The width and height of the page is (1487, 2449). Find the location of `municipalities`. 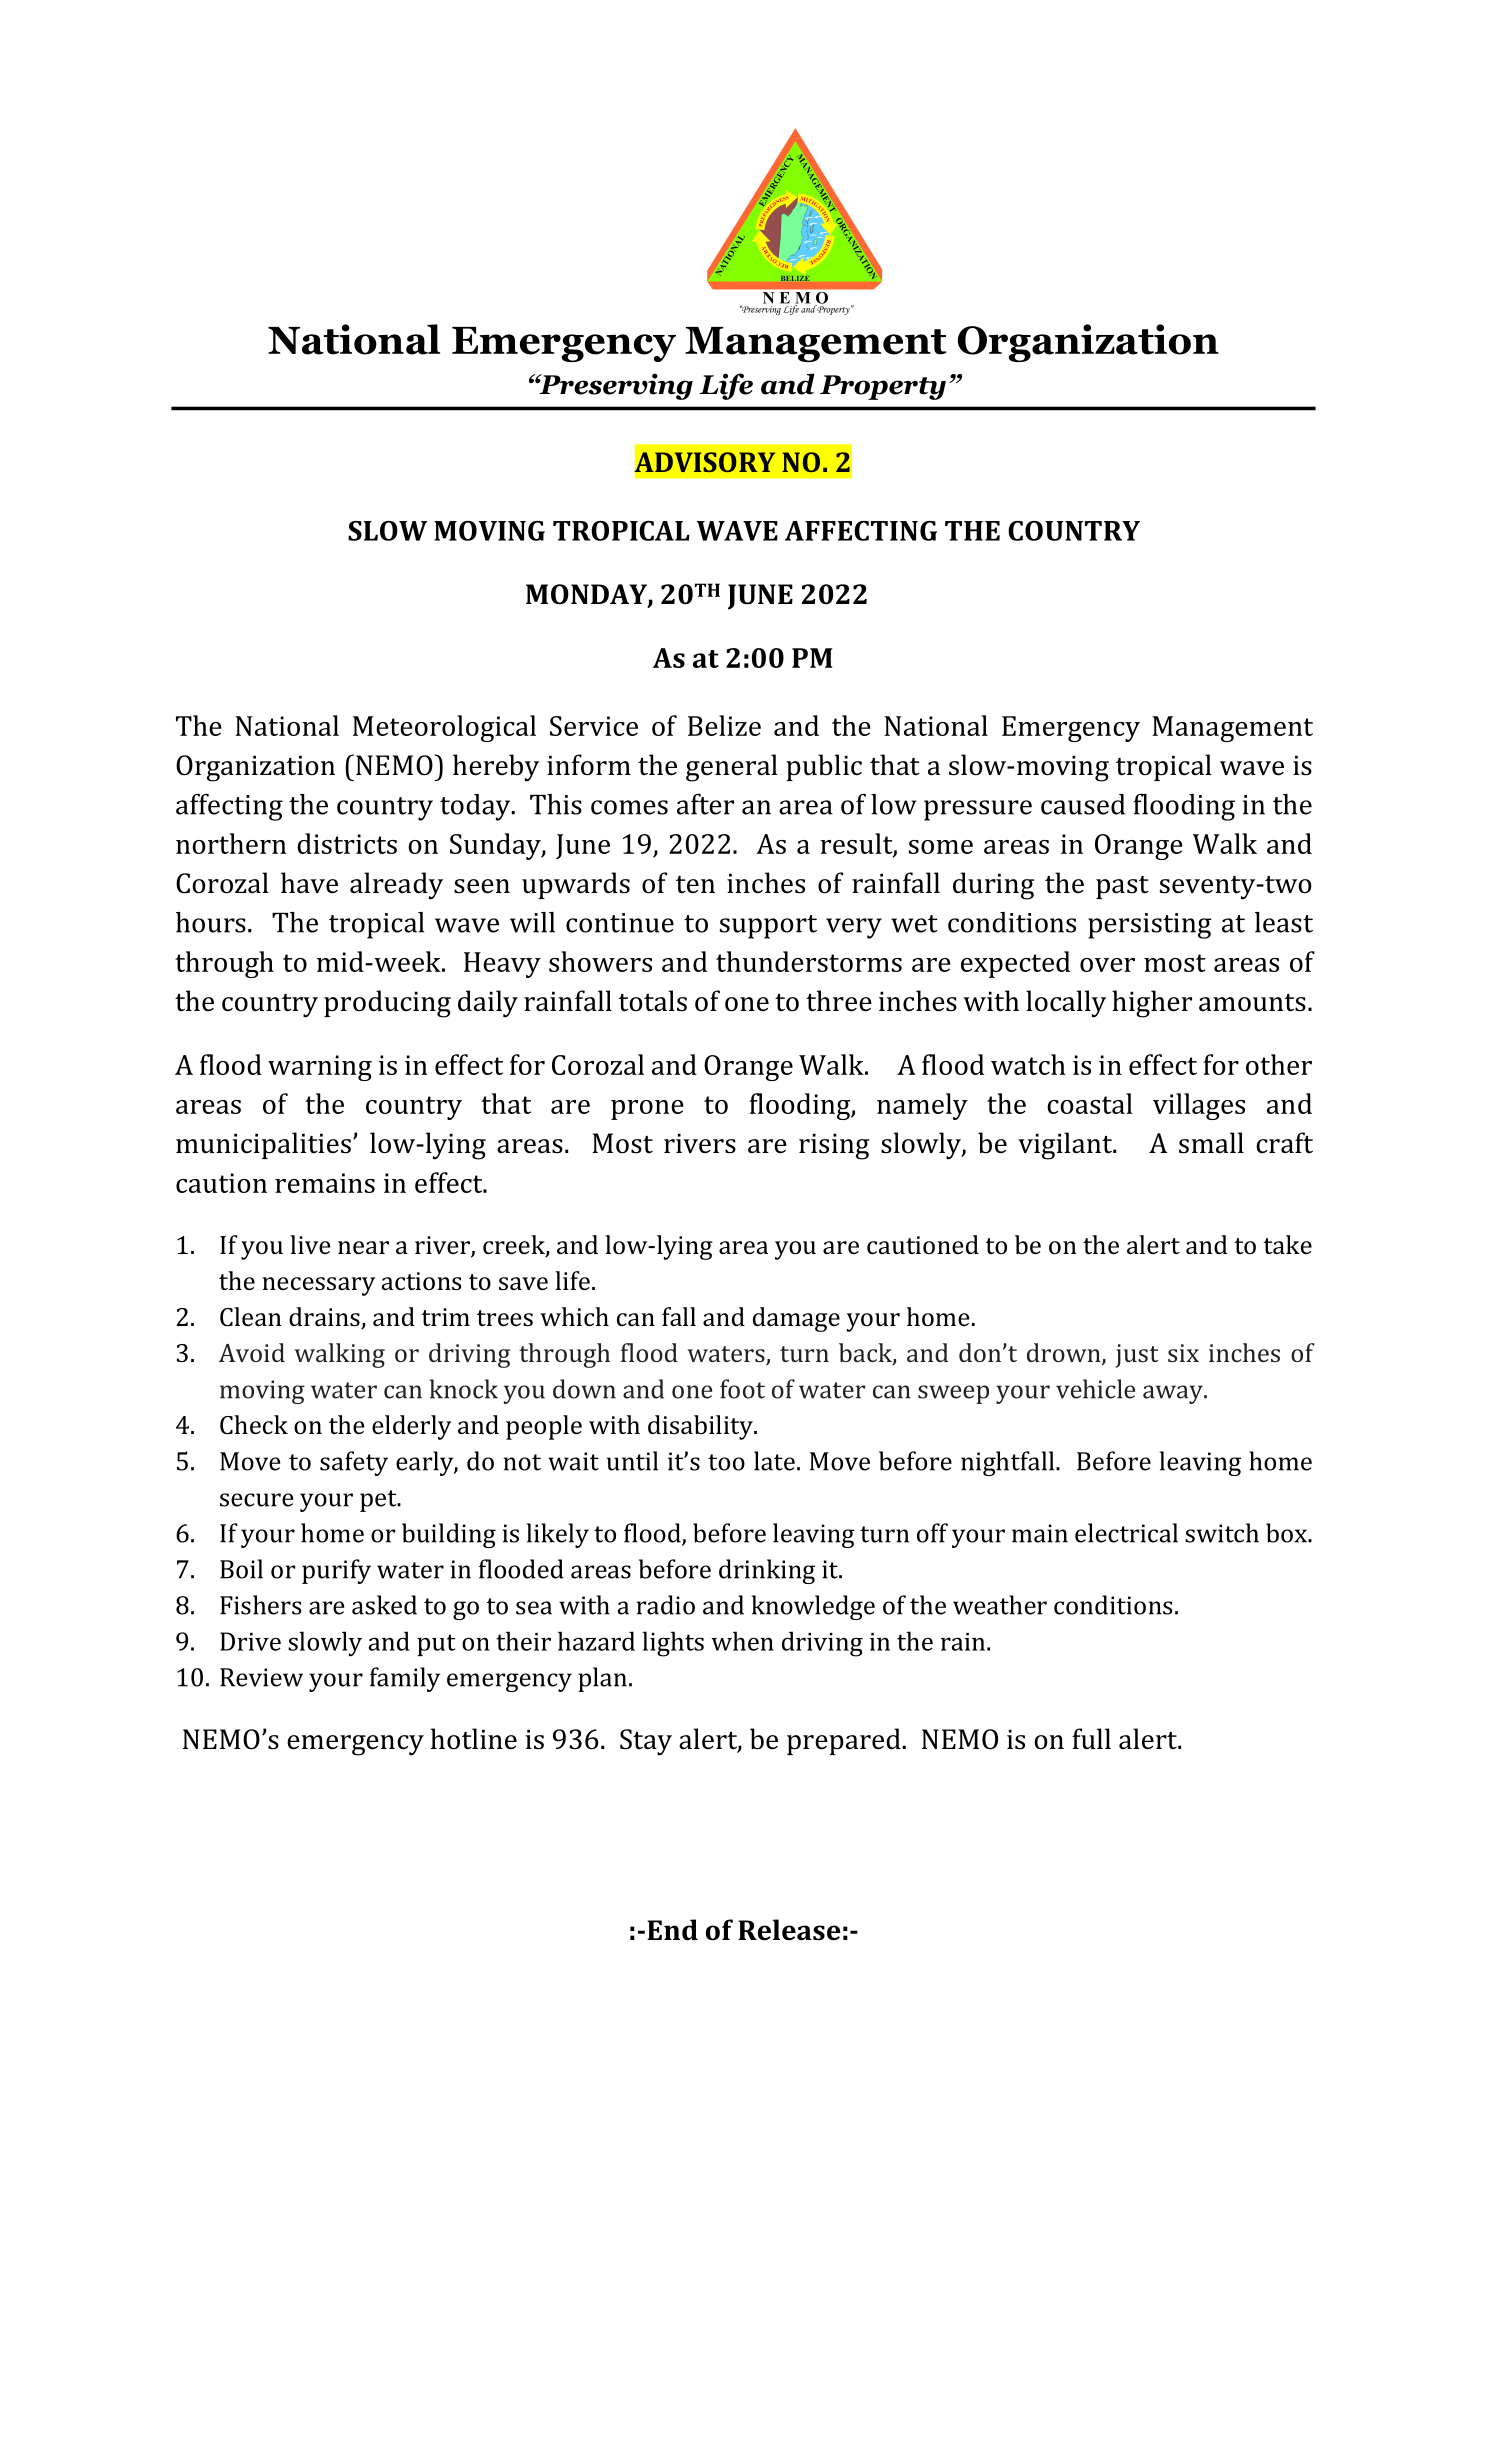

municipalities is located at coordinates (263, 1145).
